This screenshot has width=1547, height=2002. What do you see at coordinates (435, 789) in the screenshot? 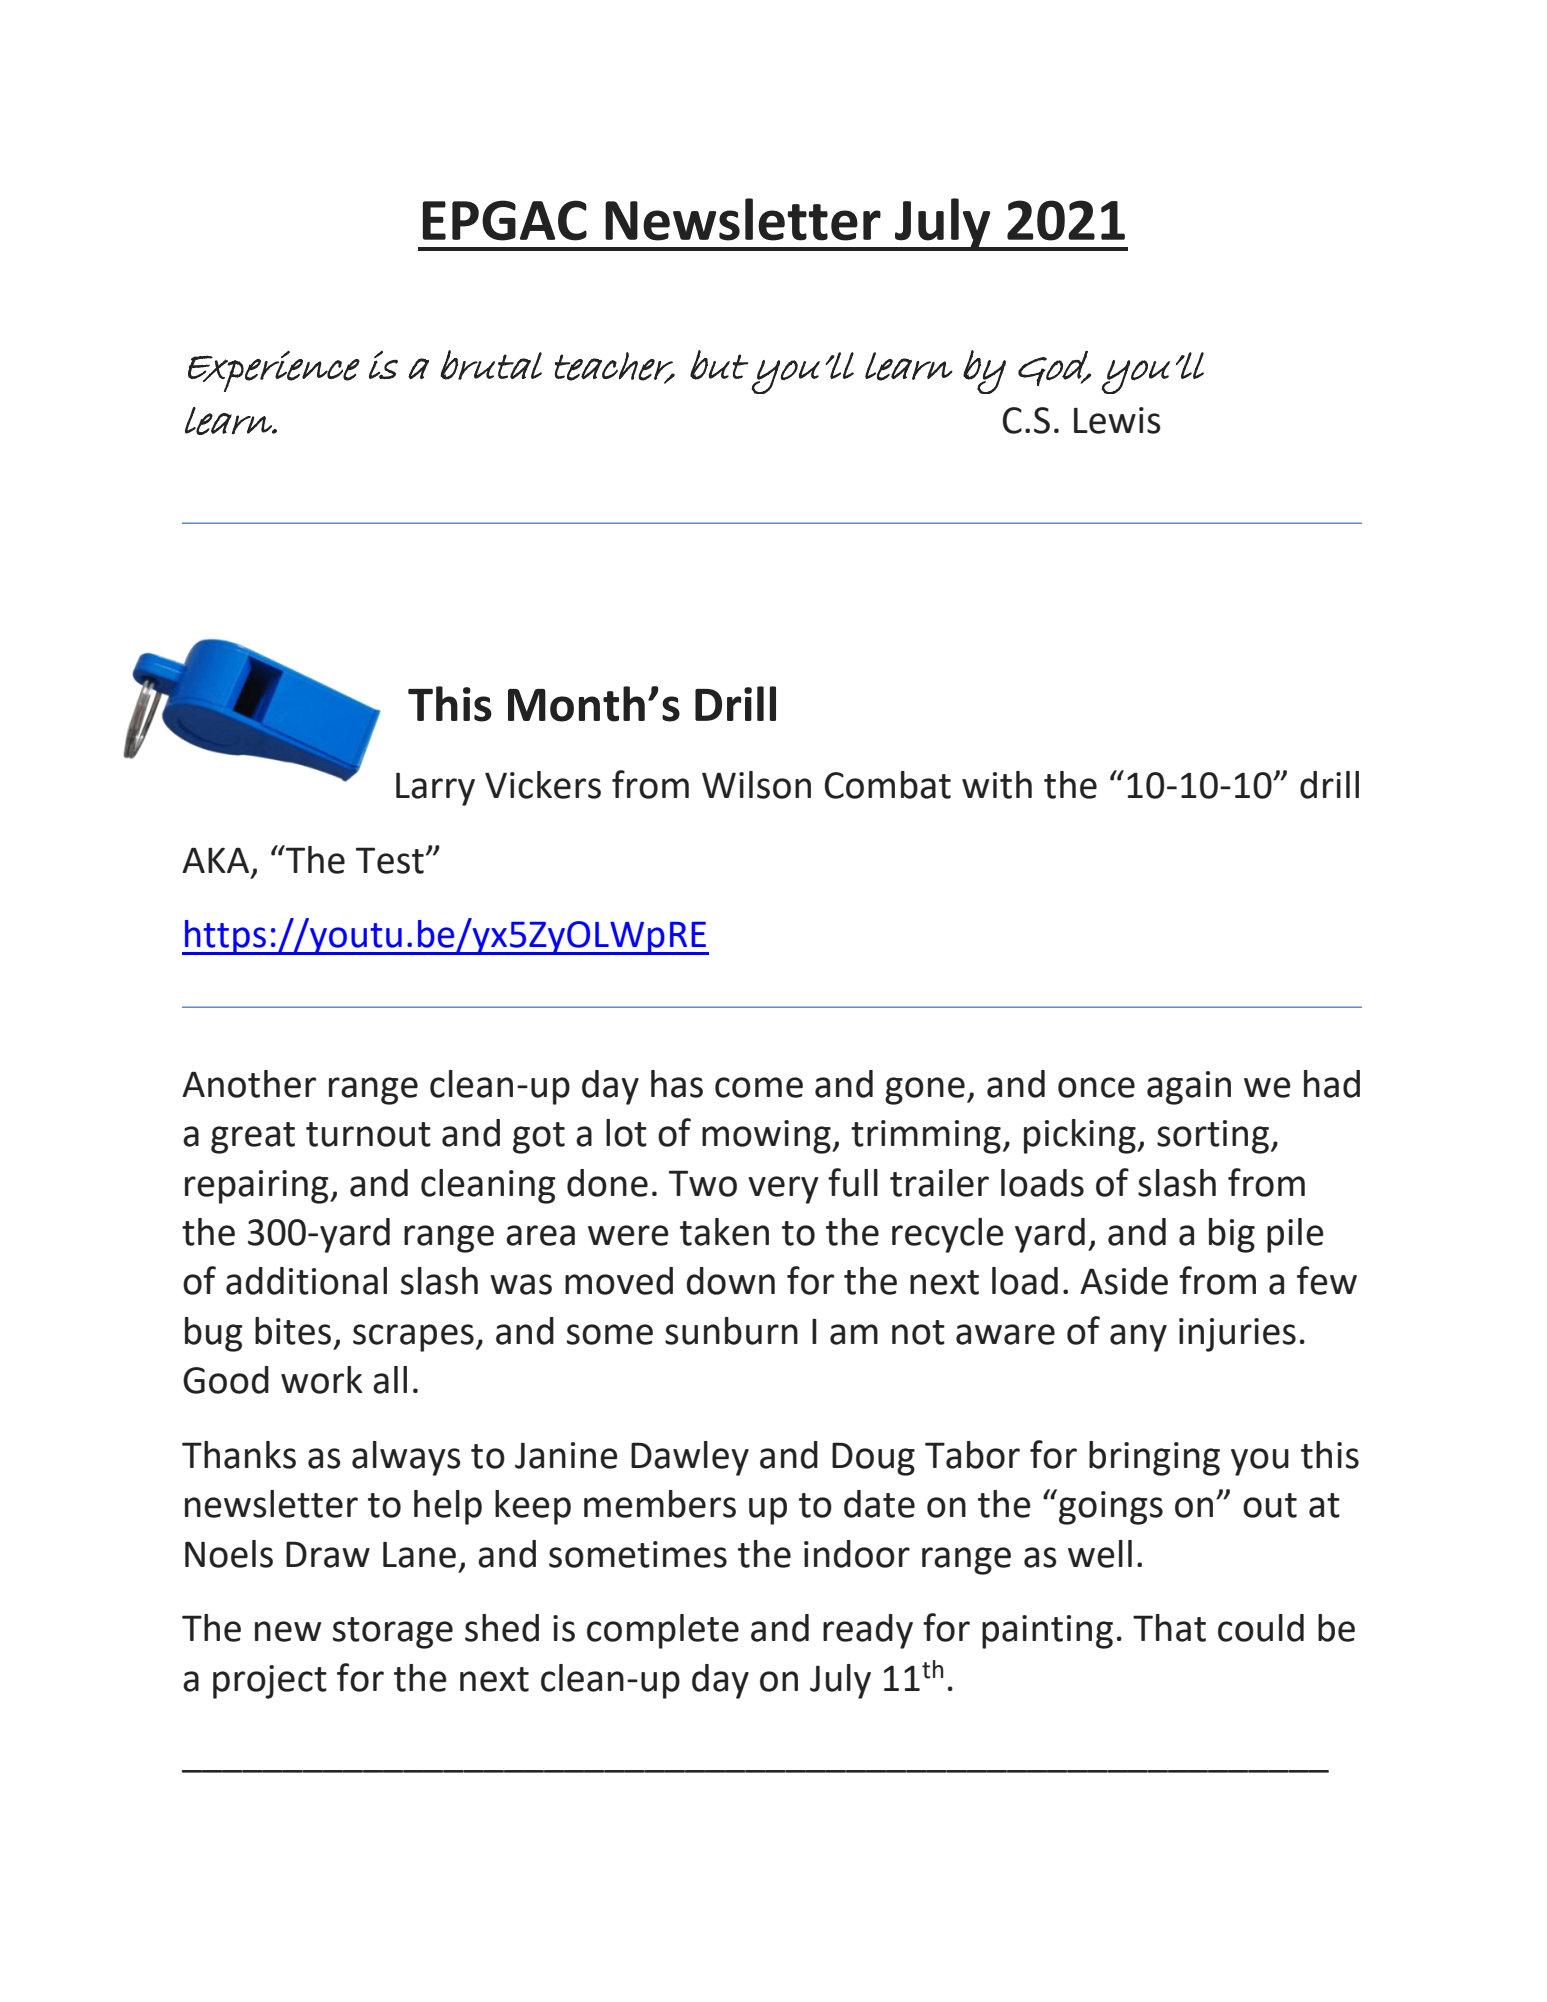
I see `Larry` at bounding box center [435, 789].
